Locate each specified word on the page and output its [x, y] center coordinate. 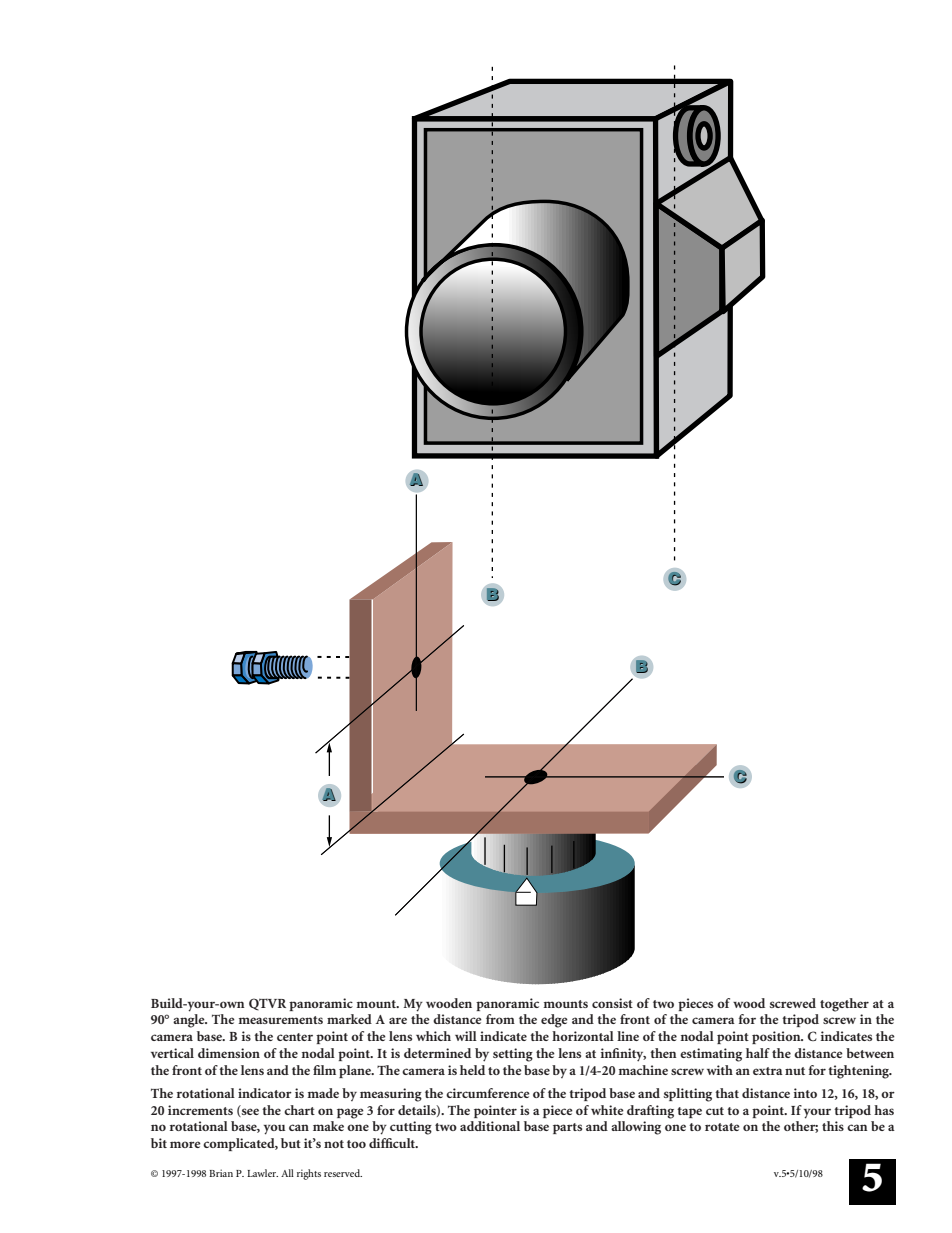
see [249, 1112]
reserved [343, 1173]
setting [513, 1055]
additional [490, 1126]
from [500, 1019]
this [833, 1126]
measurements [280, 1020]
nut [795, 1071]
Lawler [262, 1173]
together [844, 1005]
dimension [229, 1053]
